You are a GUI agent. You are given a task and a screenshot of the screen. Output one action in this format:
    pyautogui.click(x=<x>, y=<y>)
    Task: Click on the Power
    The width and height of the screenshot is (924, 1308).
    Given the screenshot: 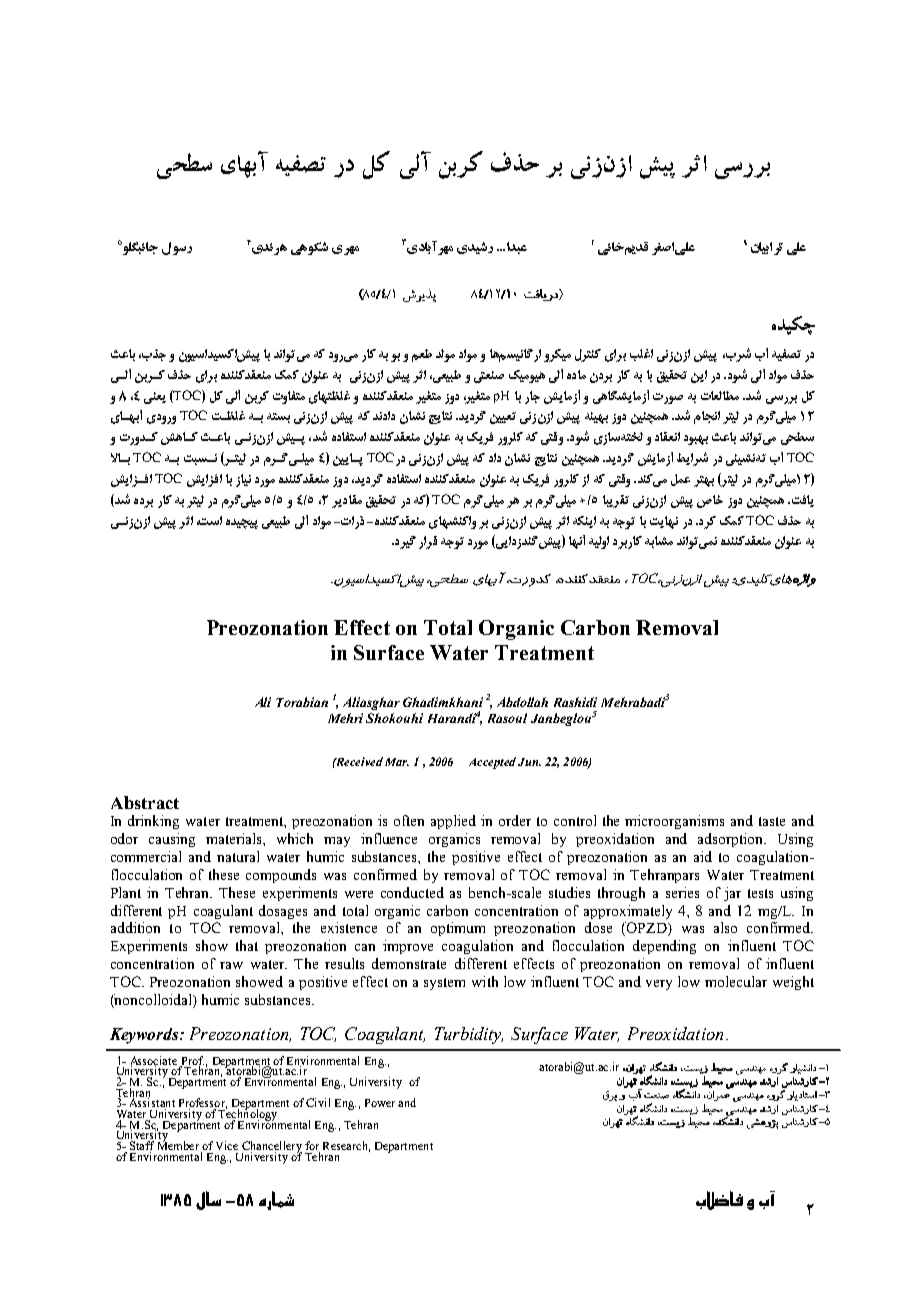 What is the action you would take?
    pyautogui.click(x=380, y=1103)
